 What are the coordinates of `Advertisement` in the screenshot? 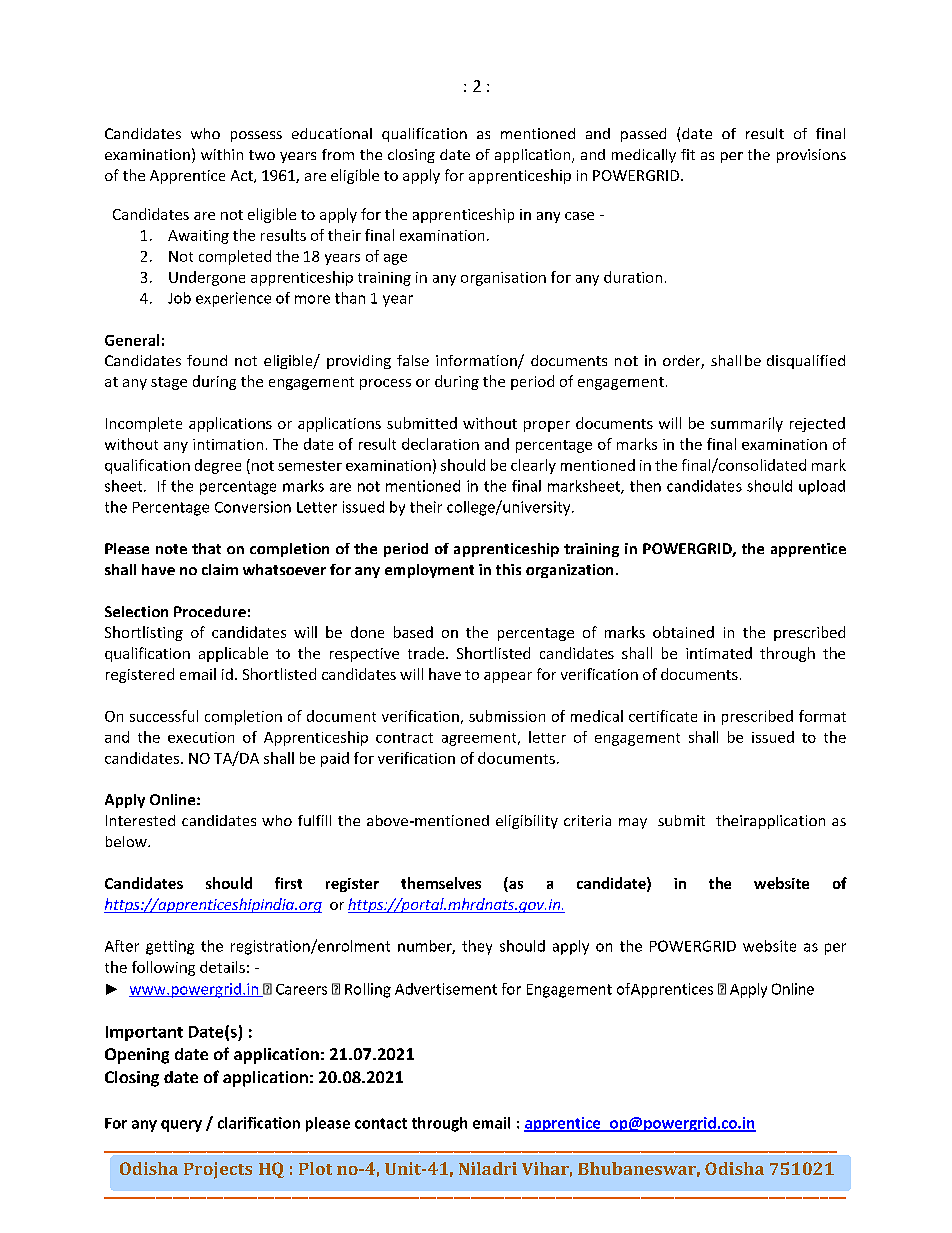 It's located at (446, 989).
